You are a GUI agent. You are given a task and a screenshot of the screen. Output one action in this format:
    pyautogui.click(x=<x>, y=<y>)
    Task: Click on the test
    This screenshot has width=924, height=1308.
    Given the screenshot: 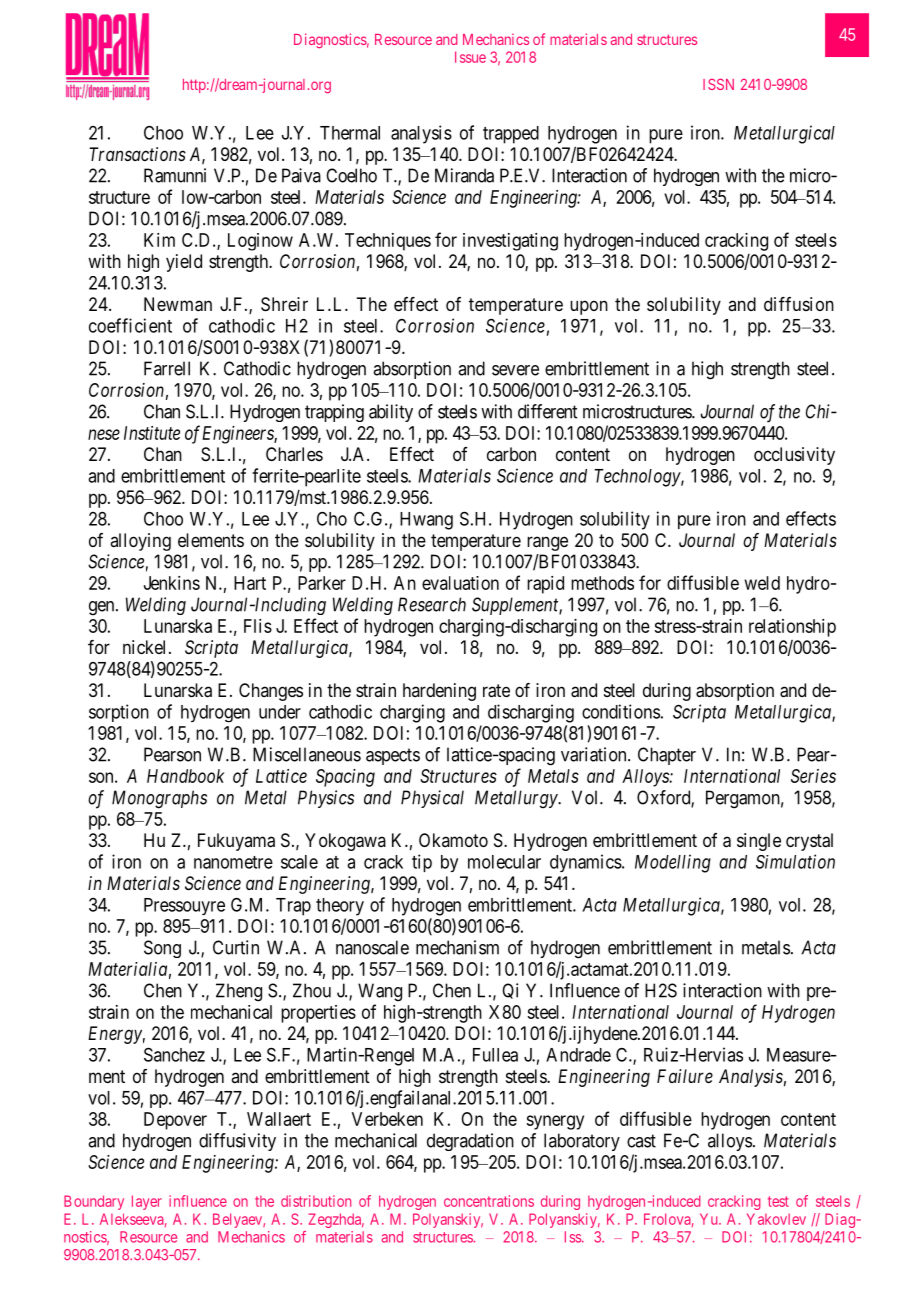 What is the action you would take?
    pyautogui.click(x=778, y=1201)
